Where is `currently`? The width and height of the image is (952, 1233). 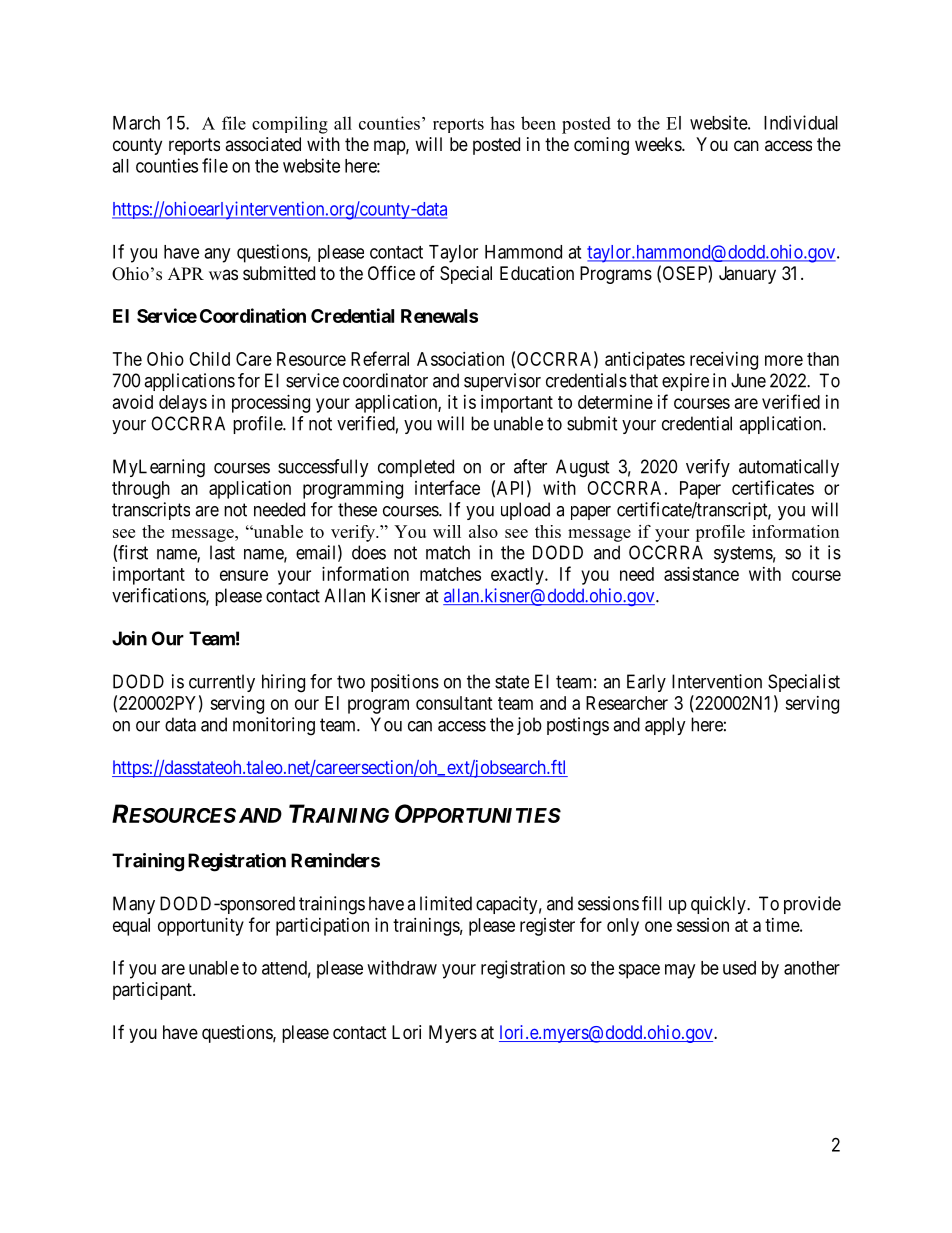 currently is located at coordinates (222, 683).
